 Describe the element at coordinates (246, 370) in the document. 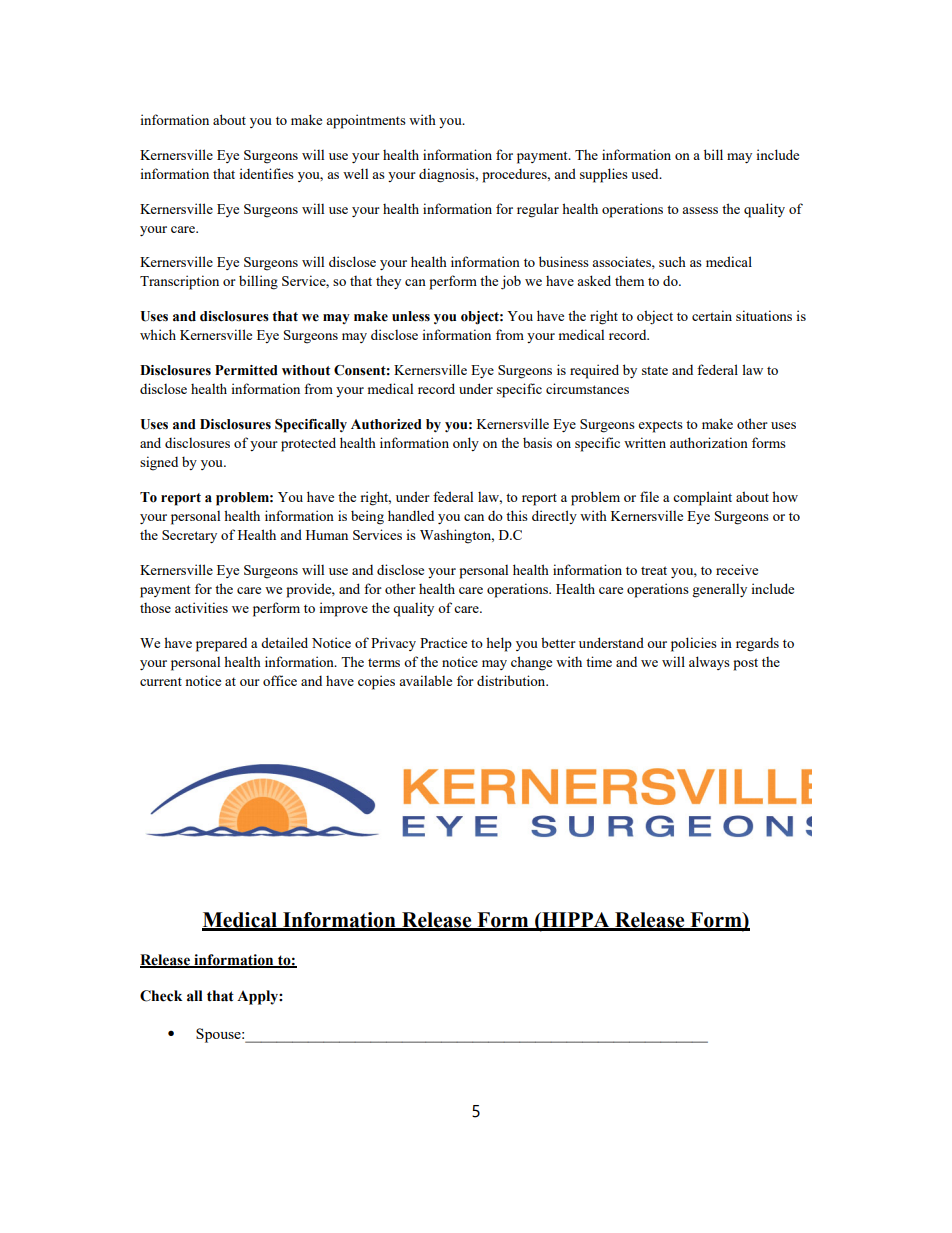

I see `Permitted` at that location.
